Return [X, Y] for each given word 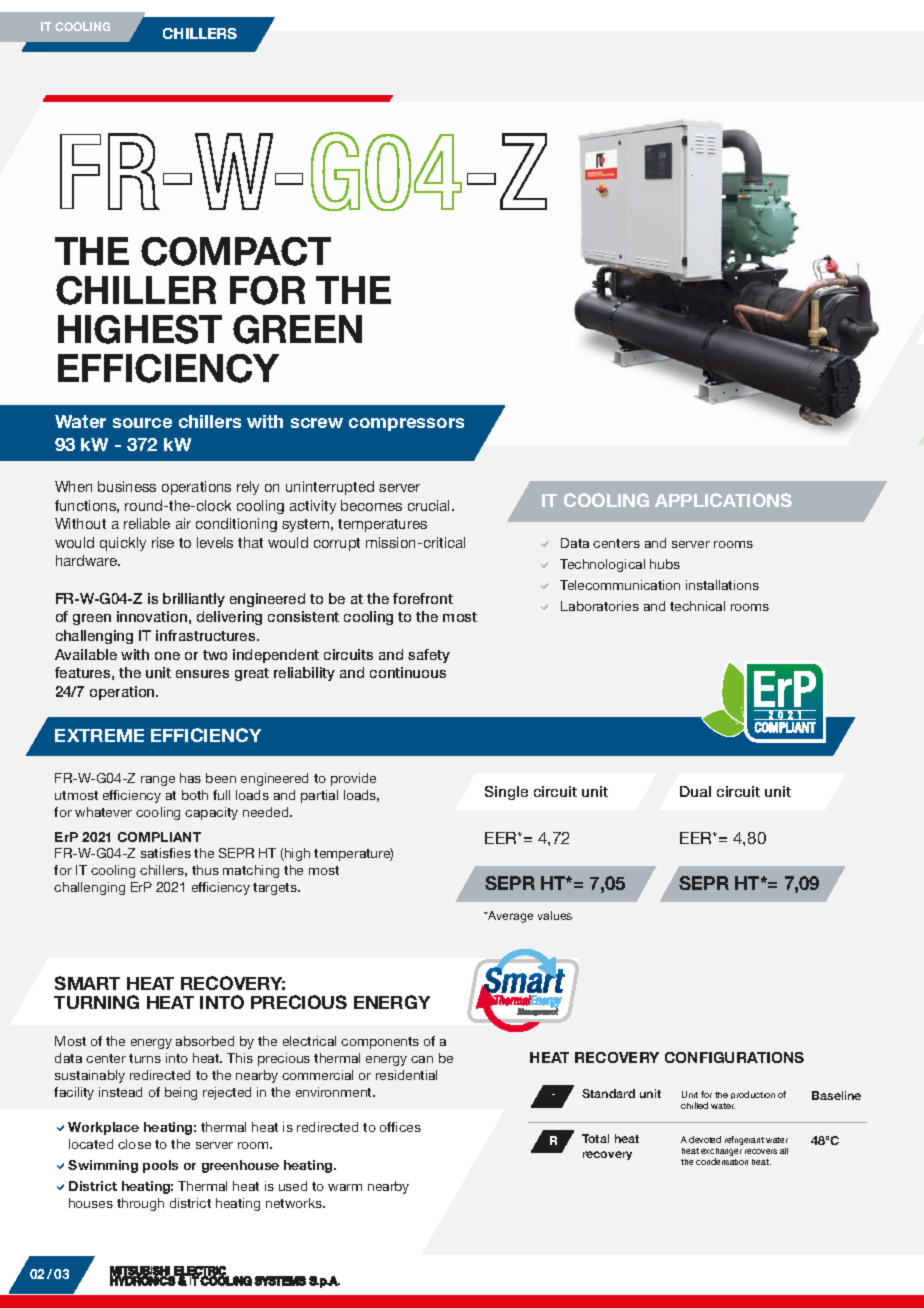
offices [400, 1127]
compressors [406, 424]
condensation [722, 1161]
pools [160, 1166]
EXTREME [99, 735]
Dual [695, 791]
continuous [408, 672]
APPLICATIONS [723, 500]
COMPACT [236, 251]
